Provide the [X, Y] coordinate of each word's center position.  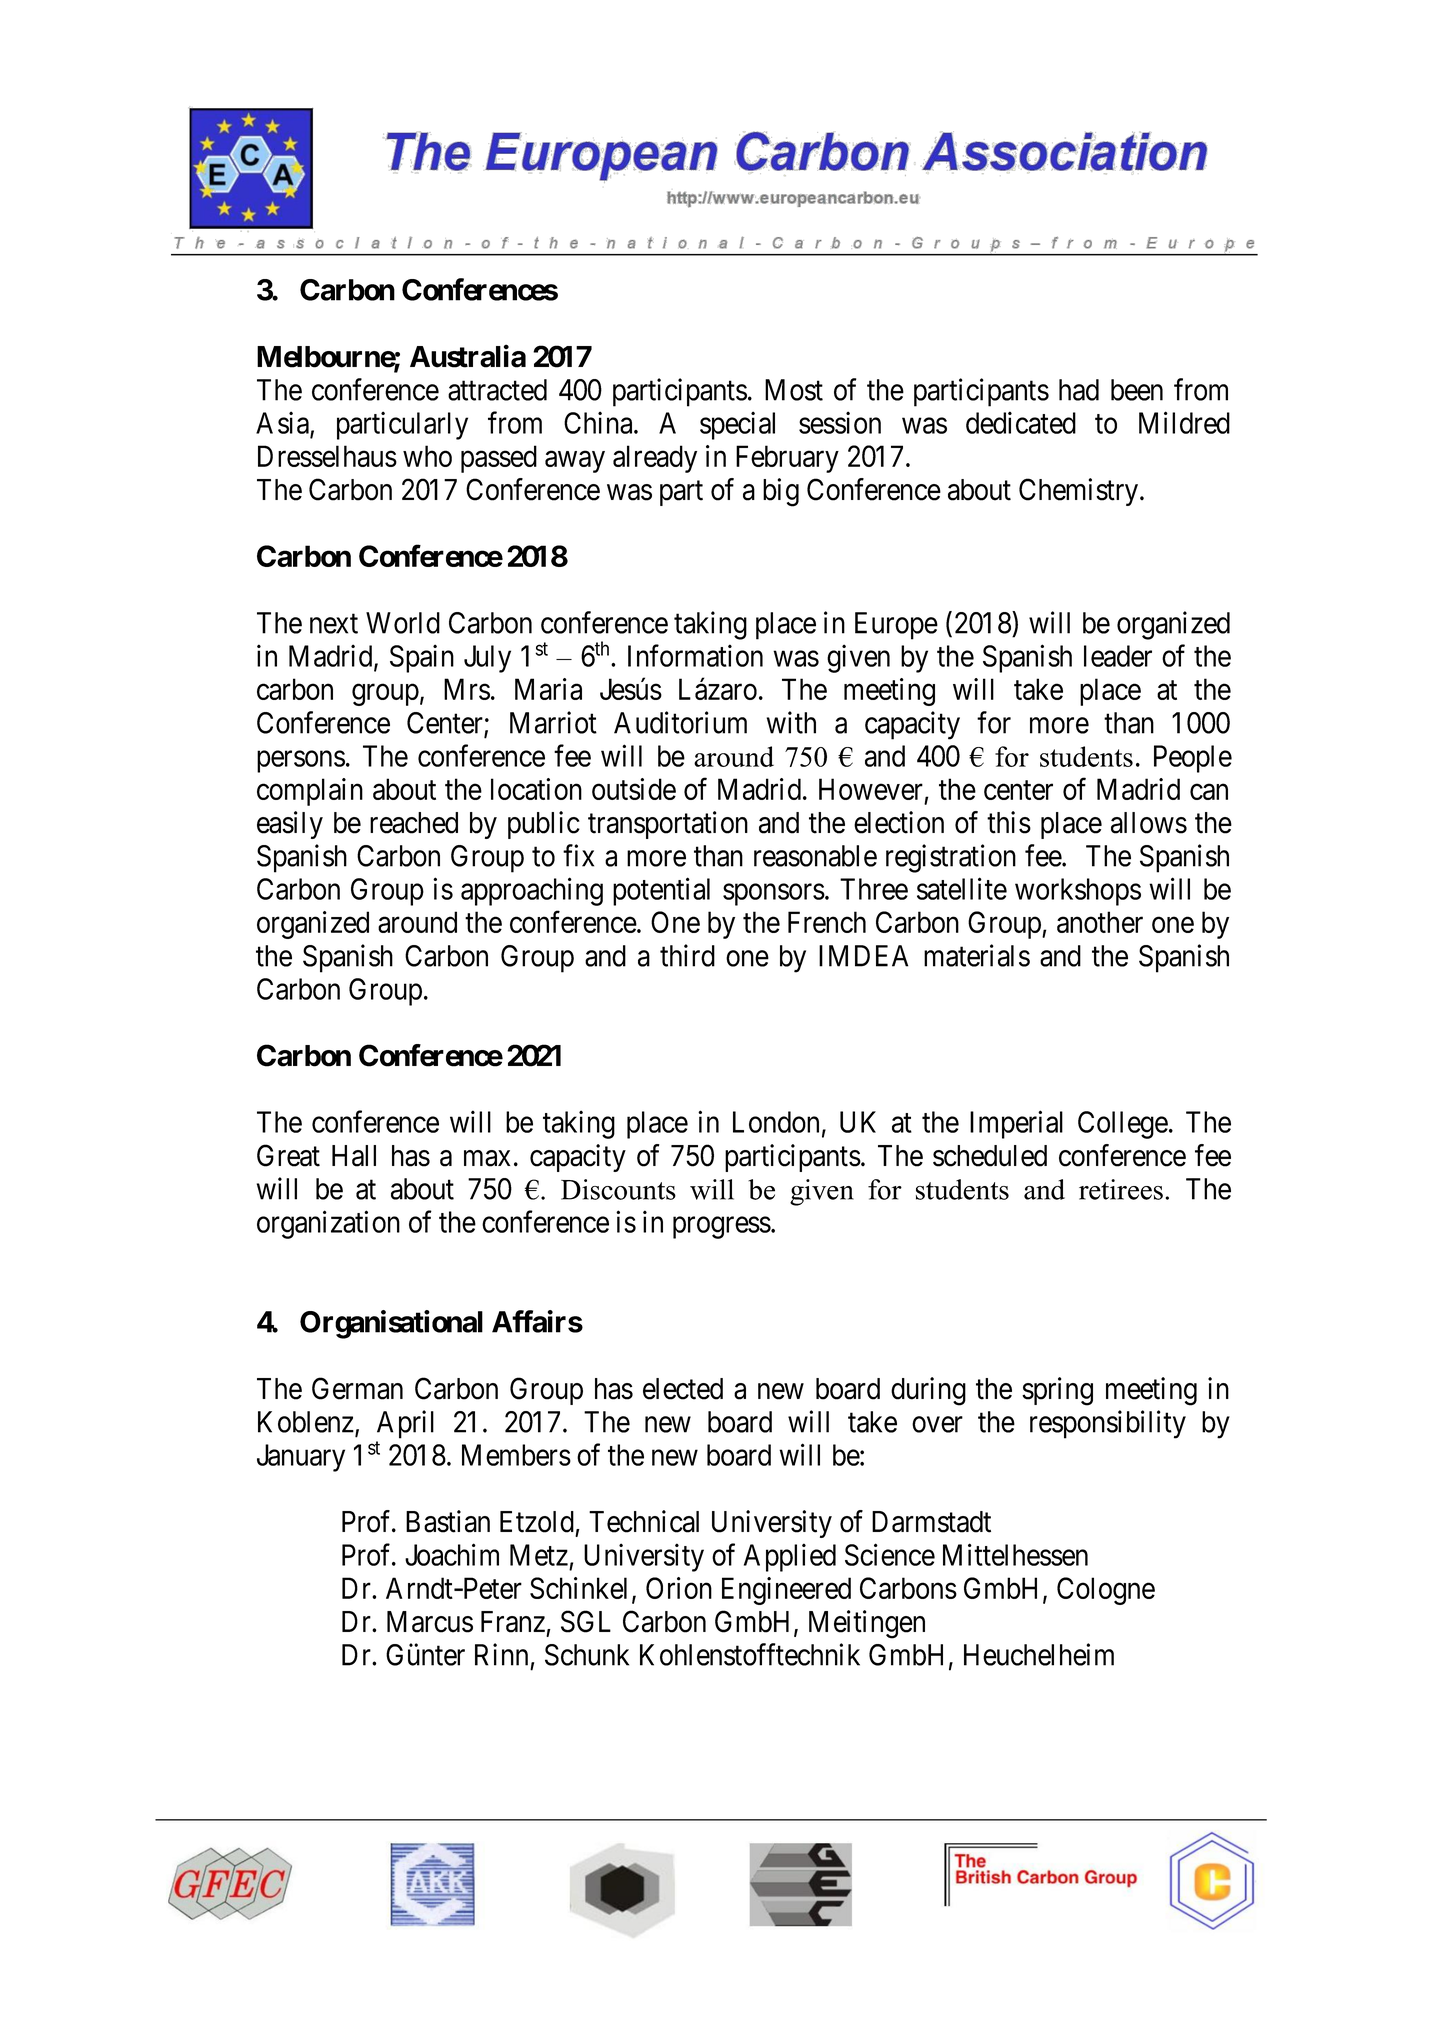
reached [414, 823]
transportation [668, 825]
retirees [1121, 1189]
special [737, 425]
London [776, 1122]
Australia [468, 356]
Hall [354, 1156]
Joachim [452, 1554]
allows [1149, 823]
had [1079, 390]
